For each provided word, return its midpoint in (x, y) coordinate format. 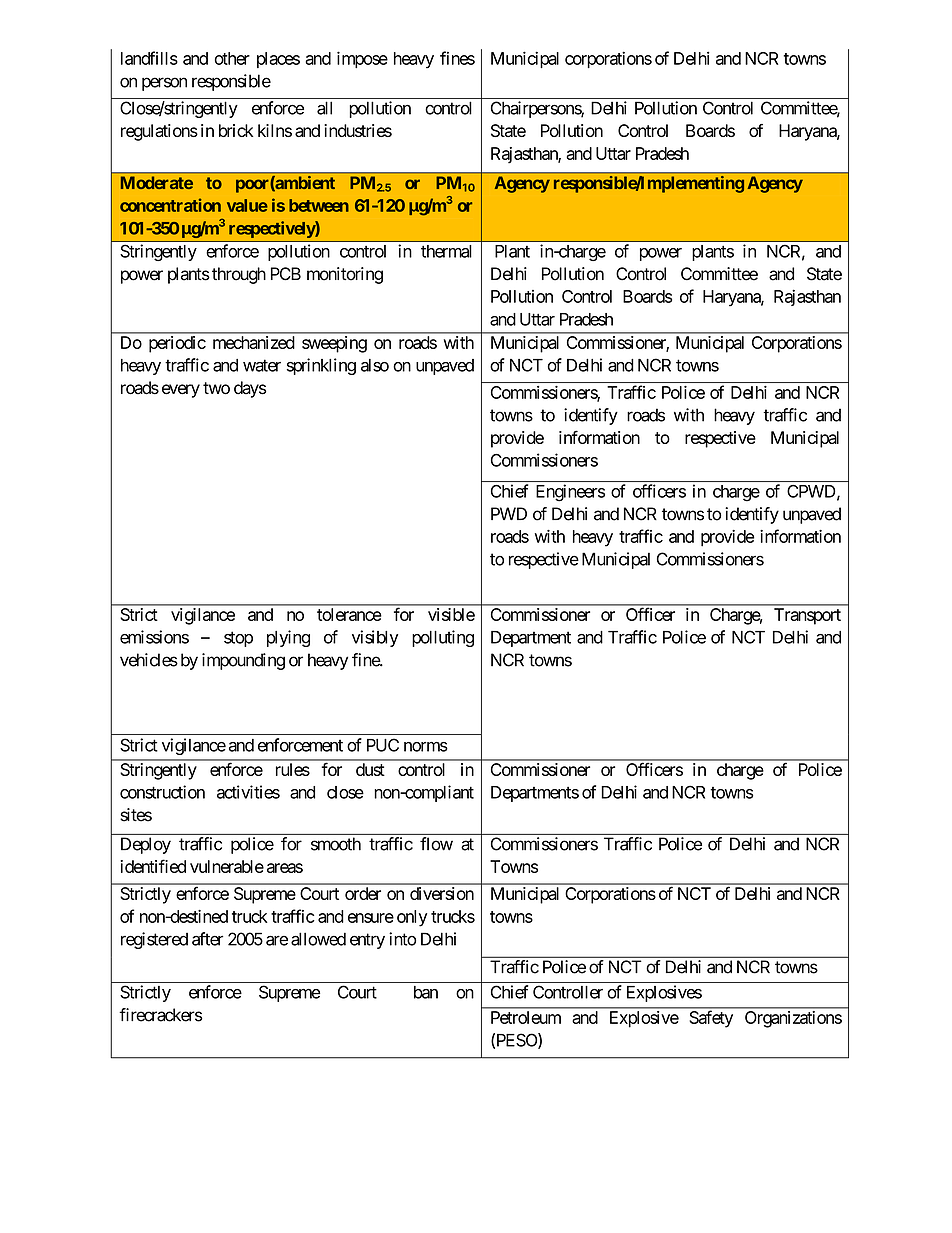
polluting (443, 638)
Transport (807, 616)
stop (238, 639)
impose (362, 59)
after (207, 939)
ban (426, 992)
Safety (711, 1019)
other (232, 58)
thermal (446, 251)
